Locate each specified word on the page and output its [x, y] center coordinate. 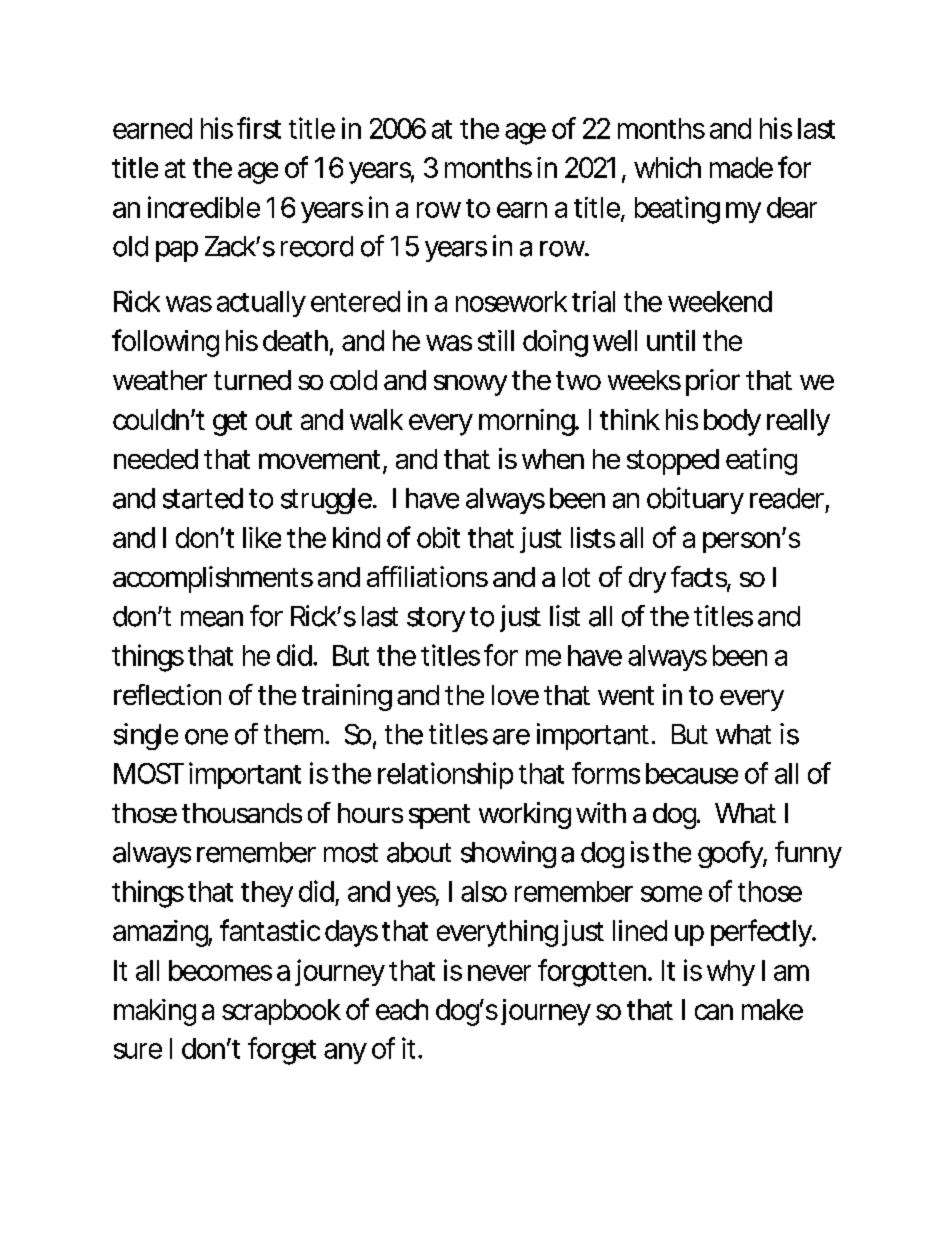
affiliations [427, 576]
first [259, 128]
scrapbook [281, 1012]
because [692, 773]
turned [252, 380]
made [741, 167]
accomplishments [213, 579]
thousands [242, 813]
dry [647, 580]
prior [713, 382]
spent [439, 816]
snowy [470, 385]
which [667, 167]
